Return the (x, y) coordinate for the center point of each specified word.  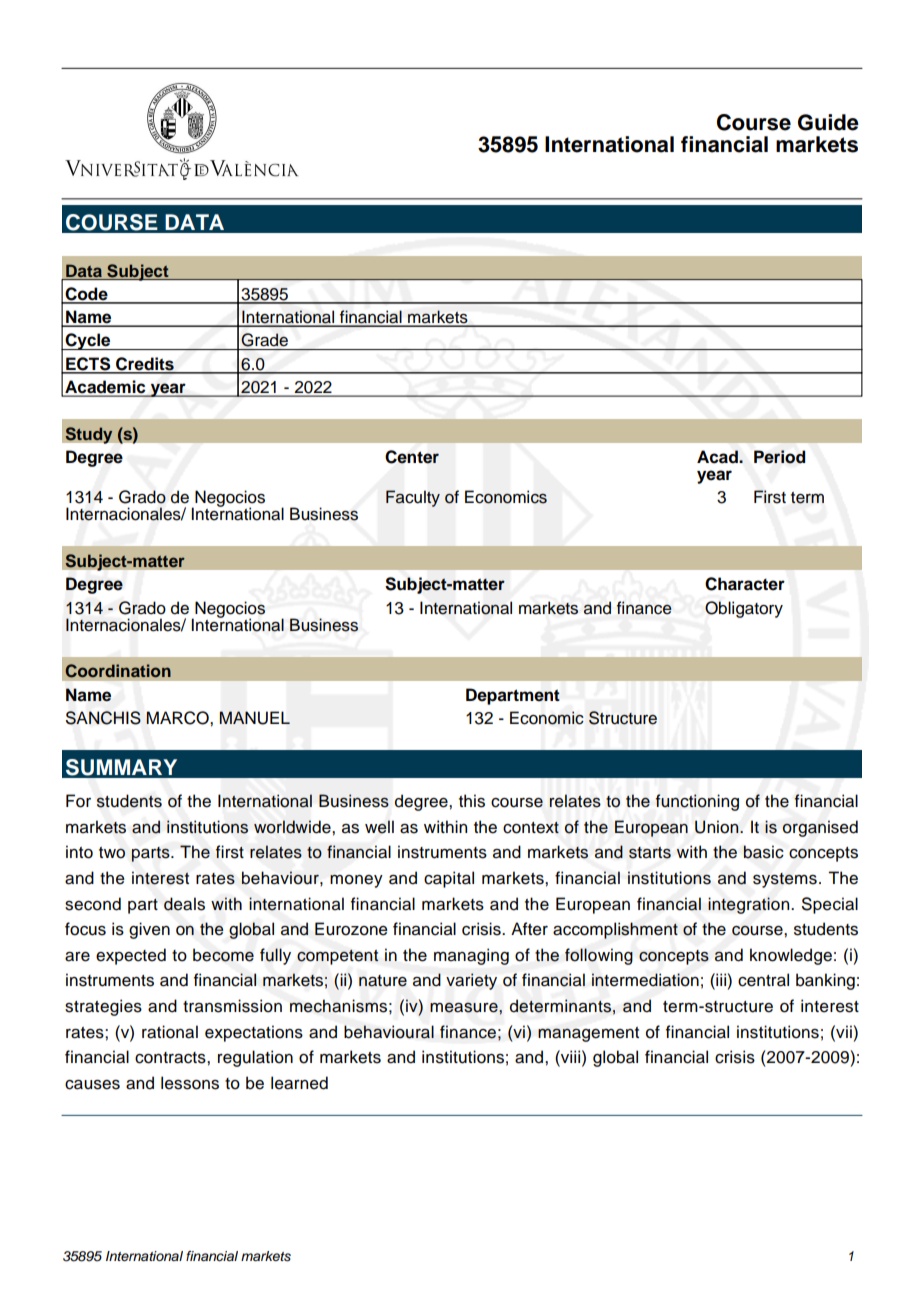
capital (449, 879)
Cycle (88, 341)
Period (779, 457)
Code (87, 295)
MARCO (178, 718)
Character (745, 584)
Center (412, 457)
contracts (171, 1058)
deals (184, 904)
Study (89, 435)
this (472, 801)
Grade (264, 340)
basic (764, 852)
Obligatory (744, 609)
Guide (828, 122)
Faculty (413, 498)
